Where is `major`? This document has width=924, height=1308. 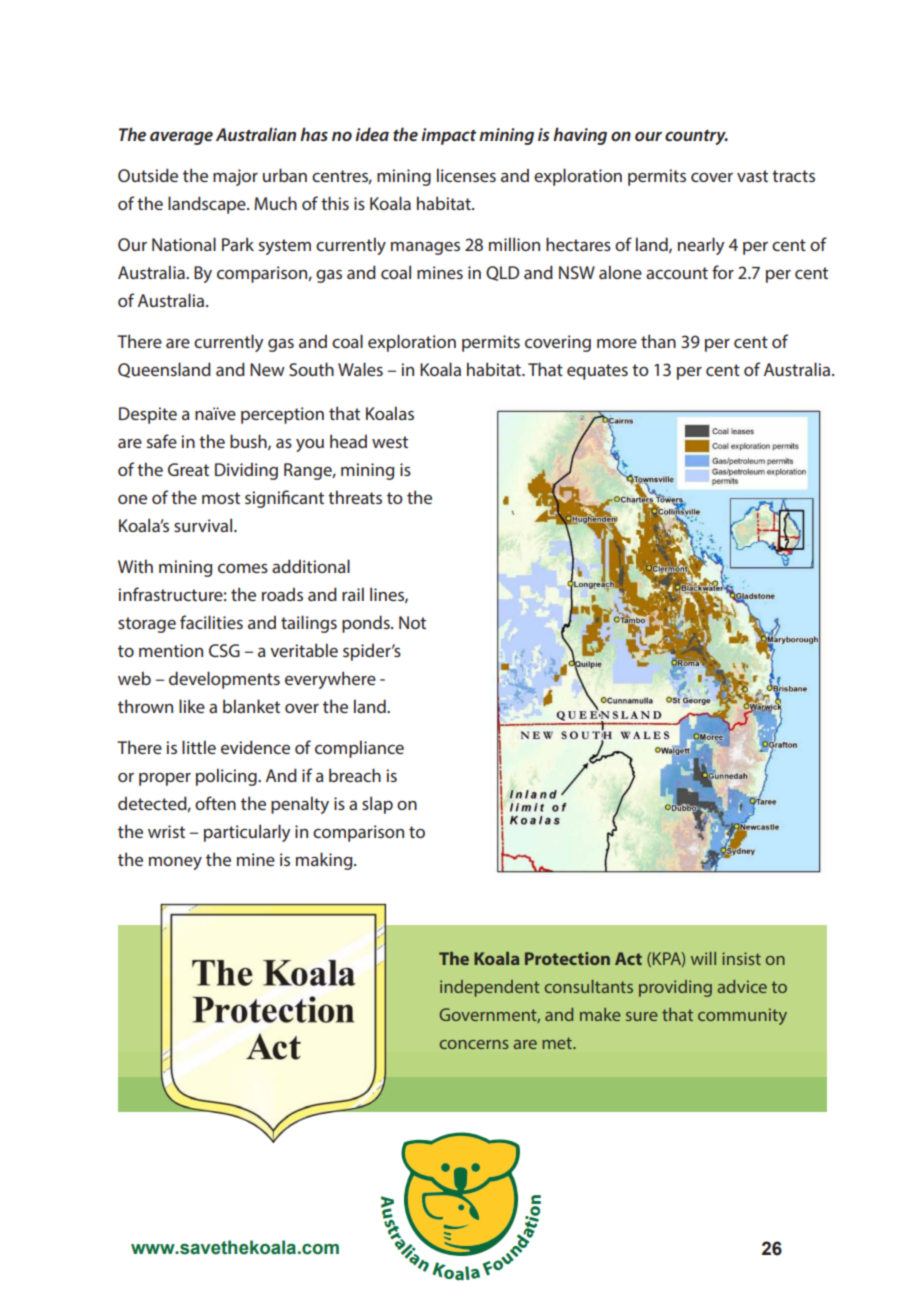
major is located at coordinates (235, 177).
